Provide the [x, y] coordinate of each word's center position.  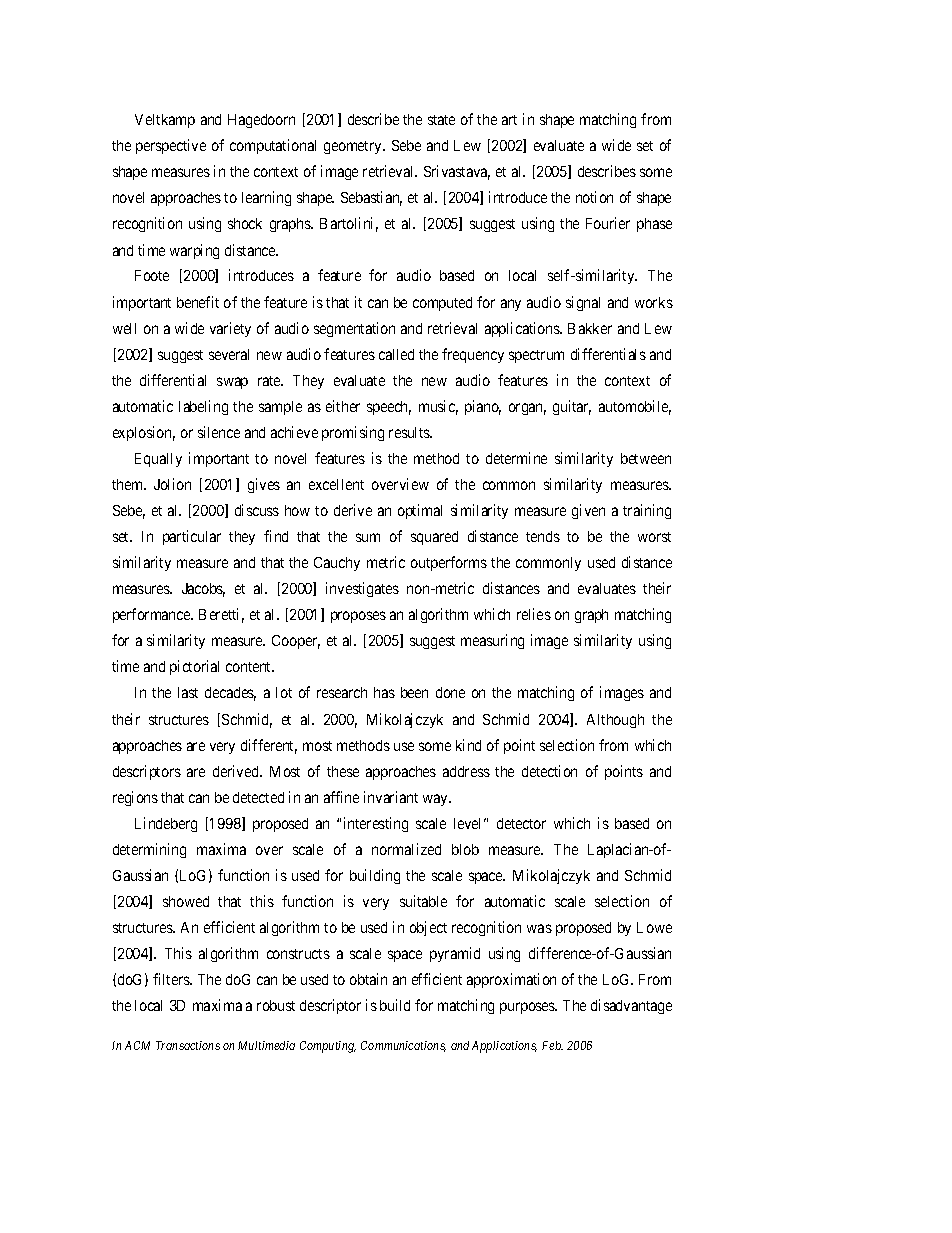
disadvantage [631, 1006]
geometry [354, 147]
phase [654, 225]
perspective [171, 146]
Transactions [188, 1045]
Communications [403, 1046]
